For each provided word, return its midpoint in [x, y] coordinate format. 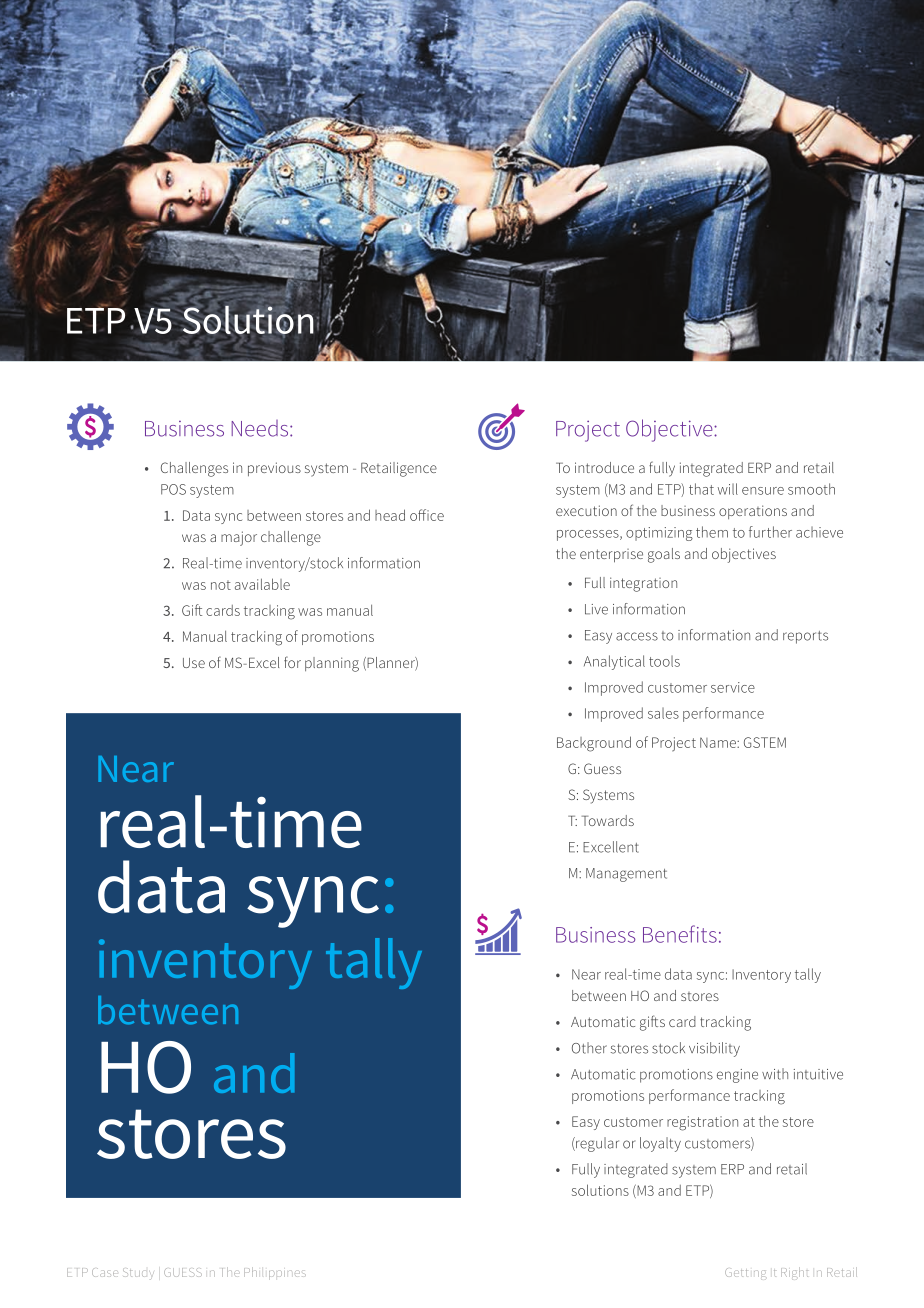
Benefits [680, 934]
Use [194, 663]
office [427, 515]
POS [173, 489]
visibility [714, 1049]
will [728, 489]
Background [594, 744]
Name [719, 742]
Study [138, 1274]
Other [589, 1048]
